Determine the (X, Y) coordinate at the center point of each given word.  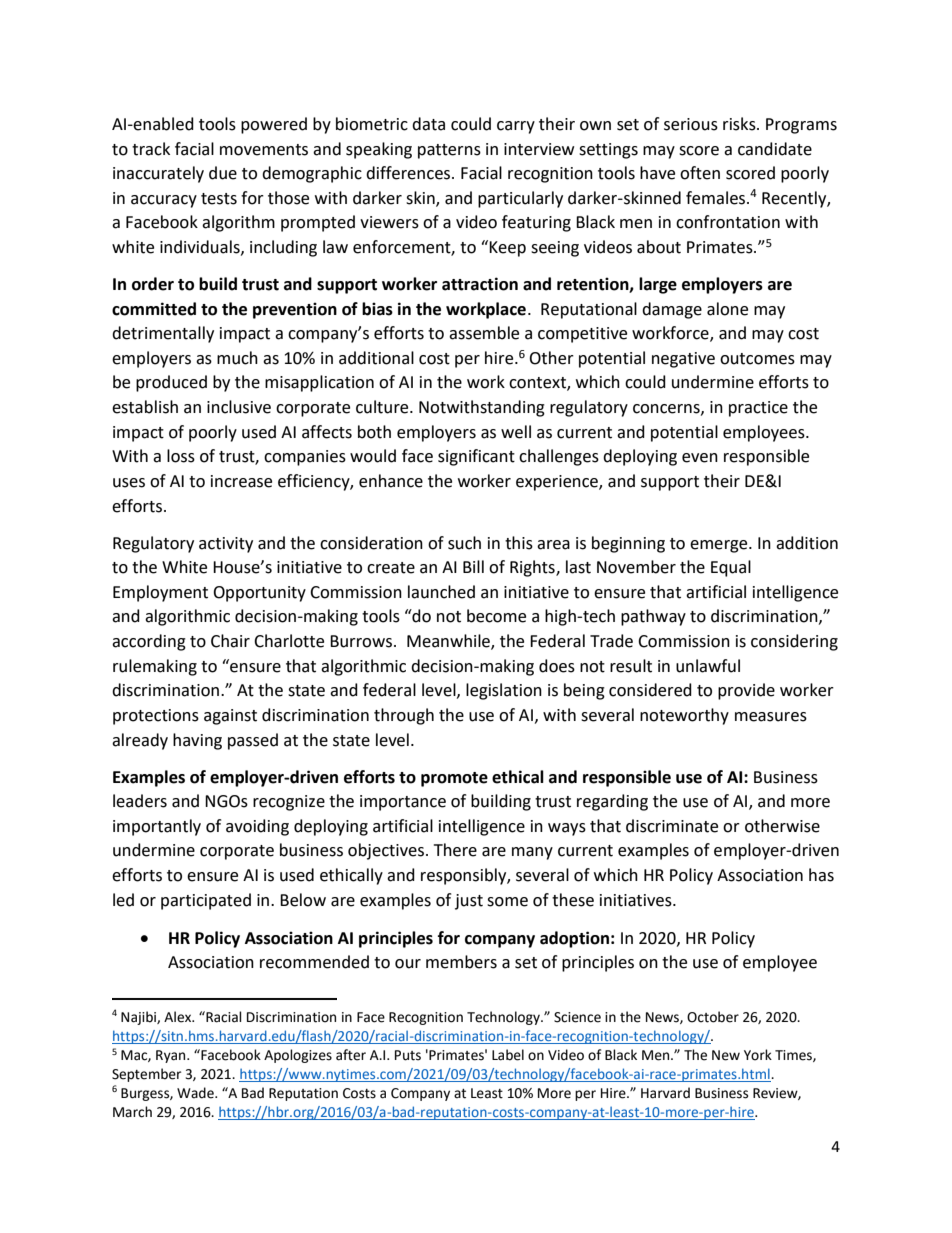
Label (508, 1055)
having (197, 741)
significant (476, 457)
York (758, 1055)
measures (771, 717)
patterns (449, 151)
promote (454, 779)
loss (181, 456)
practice (758, 409)
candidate (775, 149)
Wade (196, 1093)
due (223, 173)
